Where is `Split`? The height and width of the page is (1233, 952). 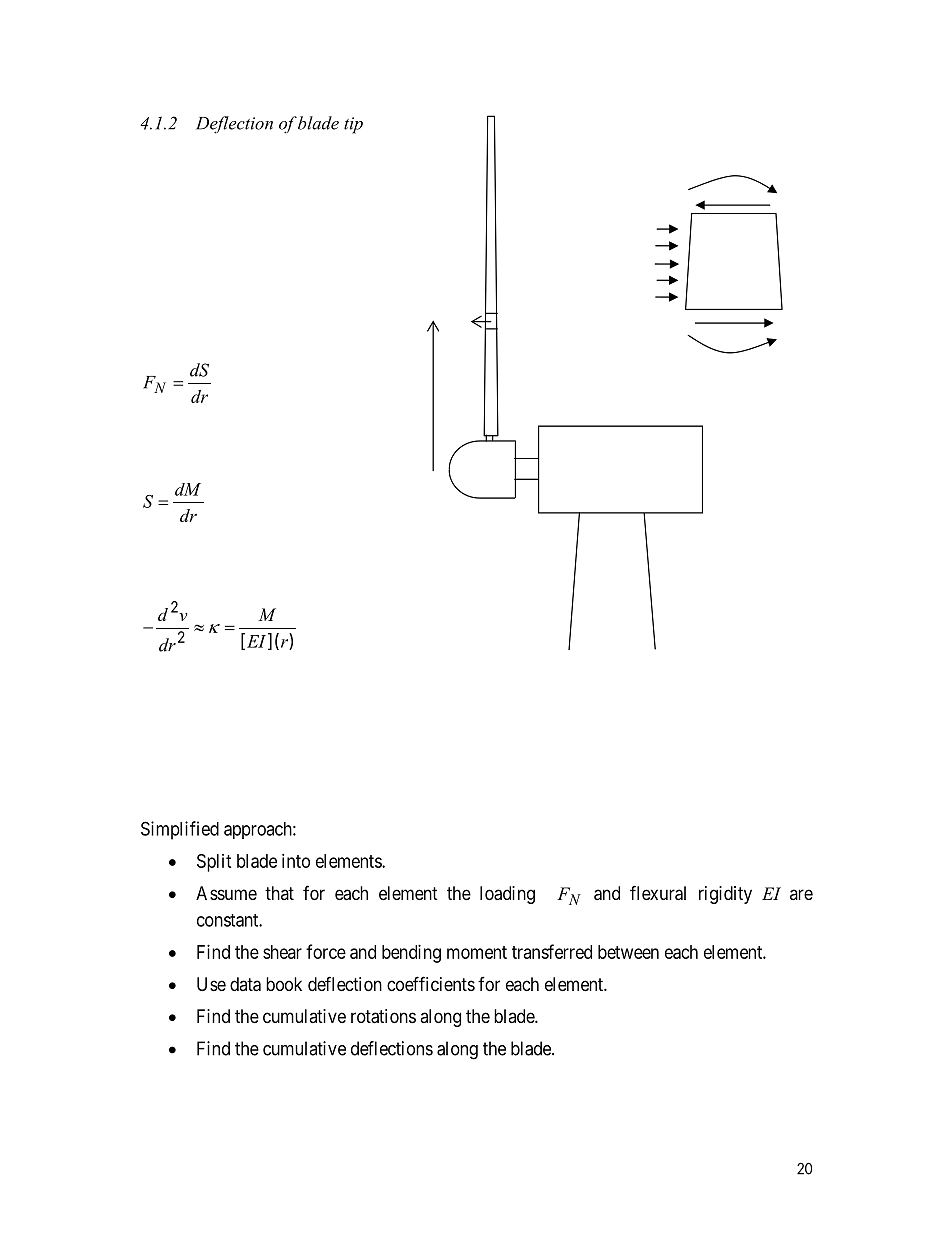 Split is located at coordinates (214, 863).
